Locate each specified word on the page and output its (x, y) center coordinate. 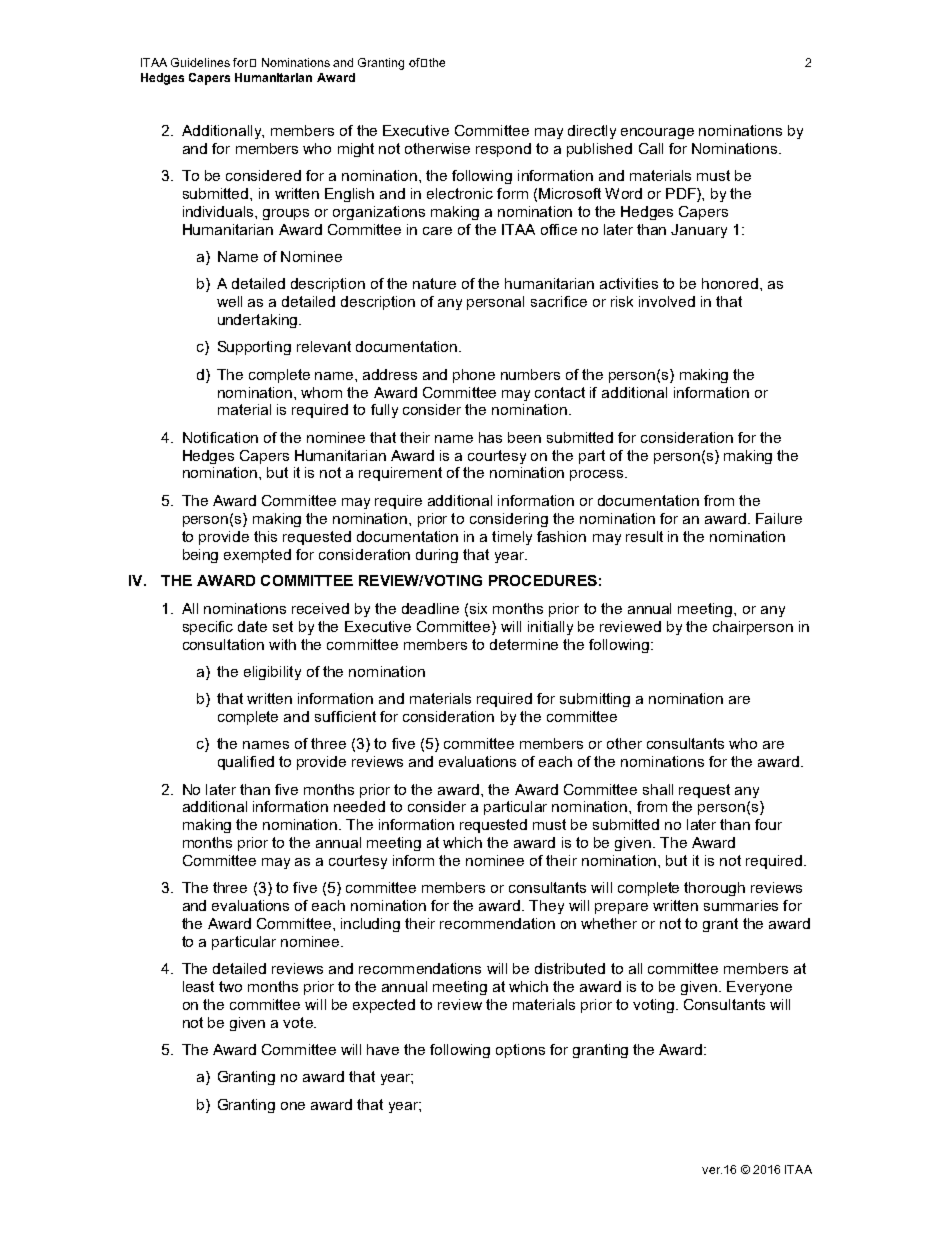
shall (658, 789)
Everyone (759, 988)
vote (299, 1022)
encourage (657, 133)
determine (524, 644)
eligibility (272, 673)
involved (667, 301)
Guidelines (200, 62)
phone (474, 376)
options (520, 1051)
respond (503, 150)
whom (321, 392)
